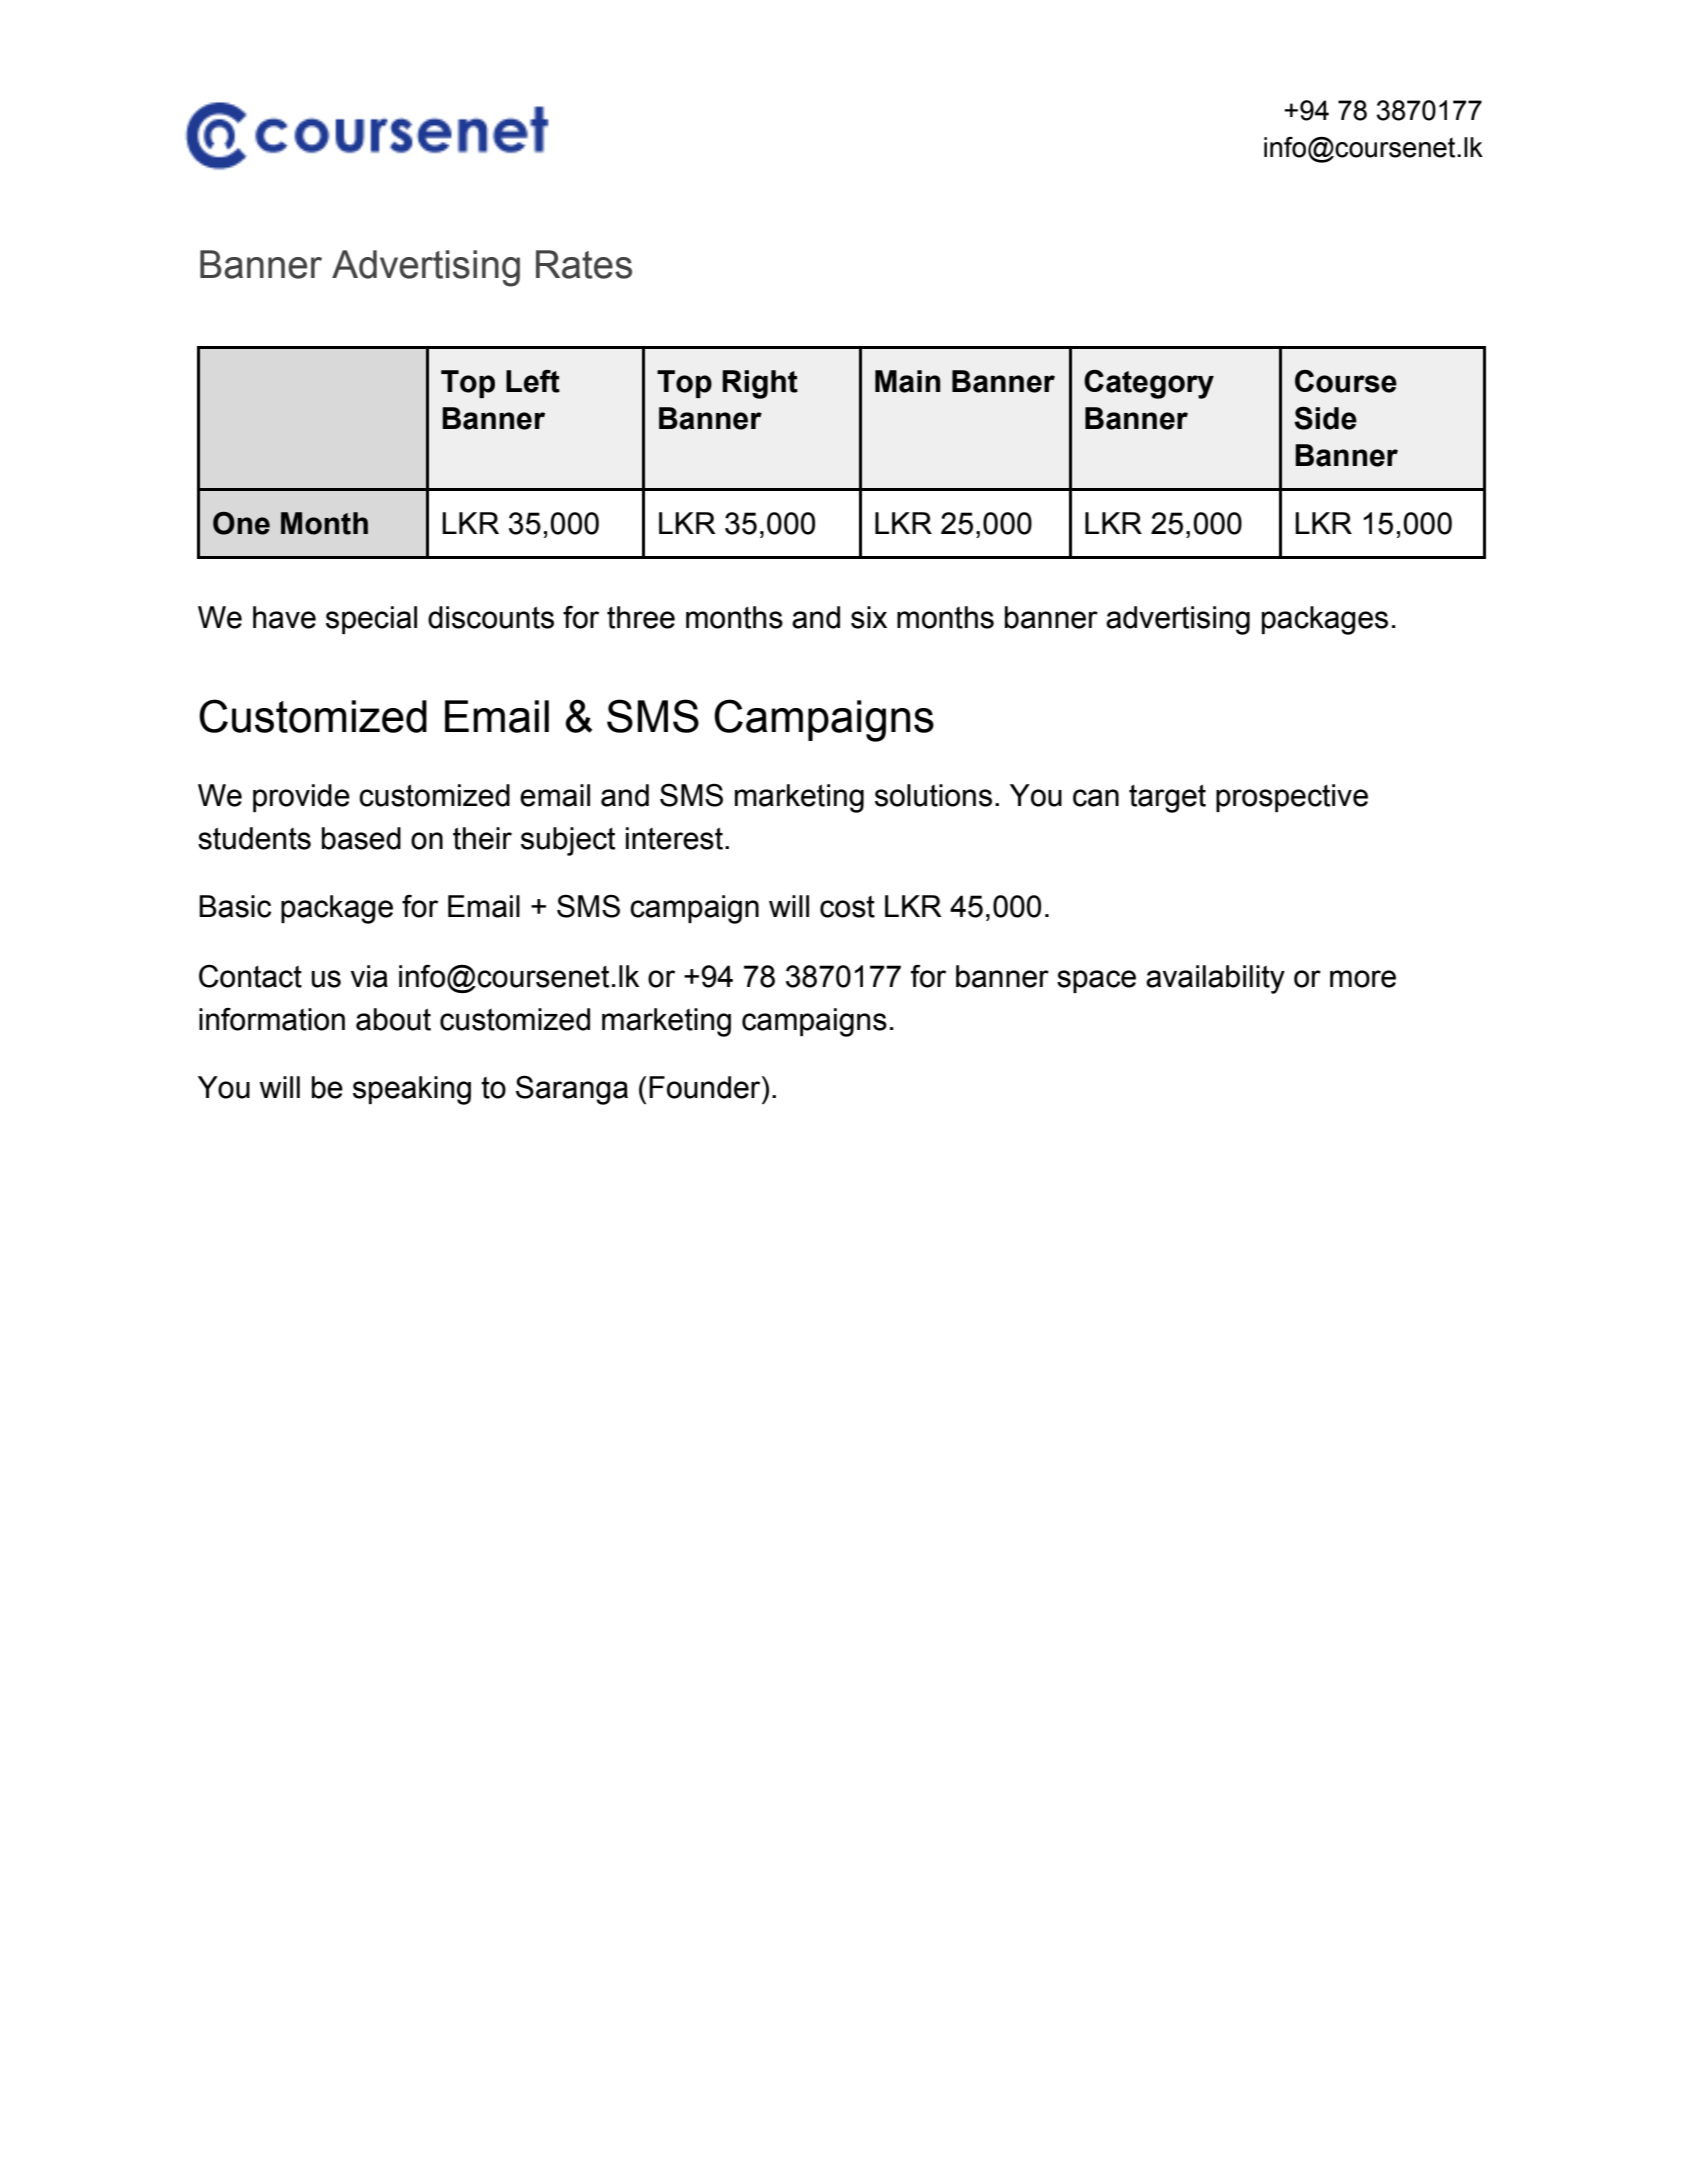  Describe the element at coordinates (412, 1090) in the screenshot. I see `speaking` at that location.
